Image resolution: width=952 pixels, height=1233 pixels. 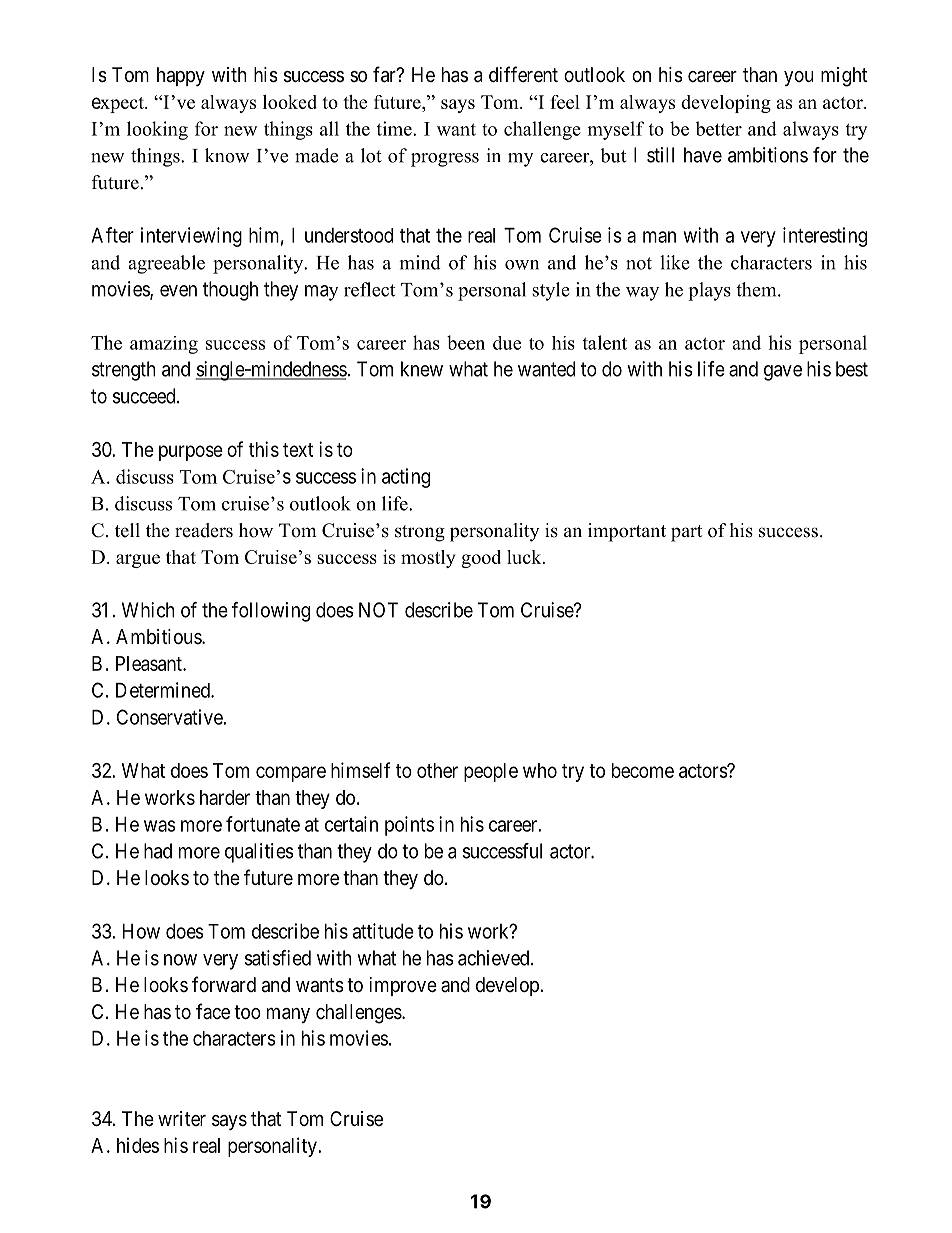 I want to click on good, so click(x=481, y=559).
